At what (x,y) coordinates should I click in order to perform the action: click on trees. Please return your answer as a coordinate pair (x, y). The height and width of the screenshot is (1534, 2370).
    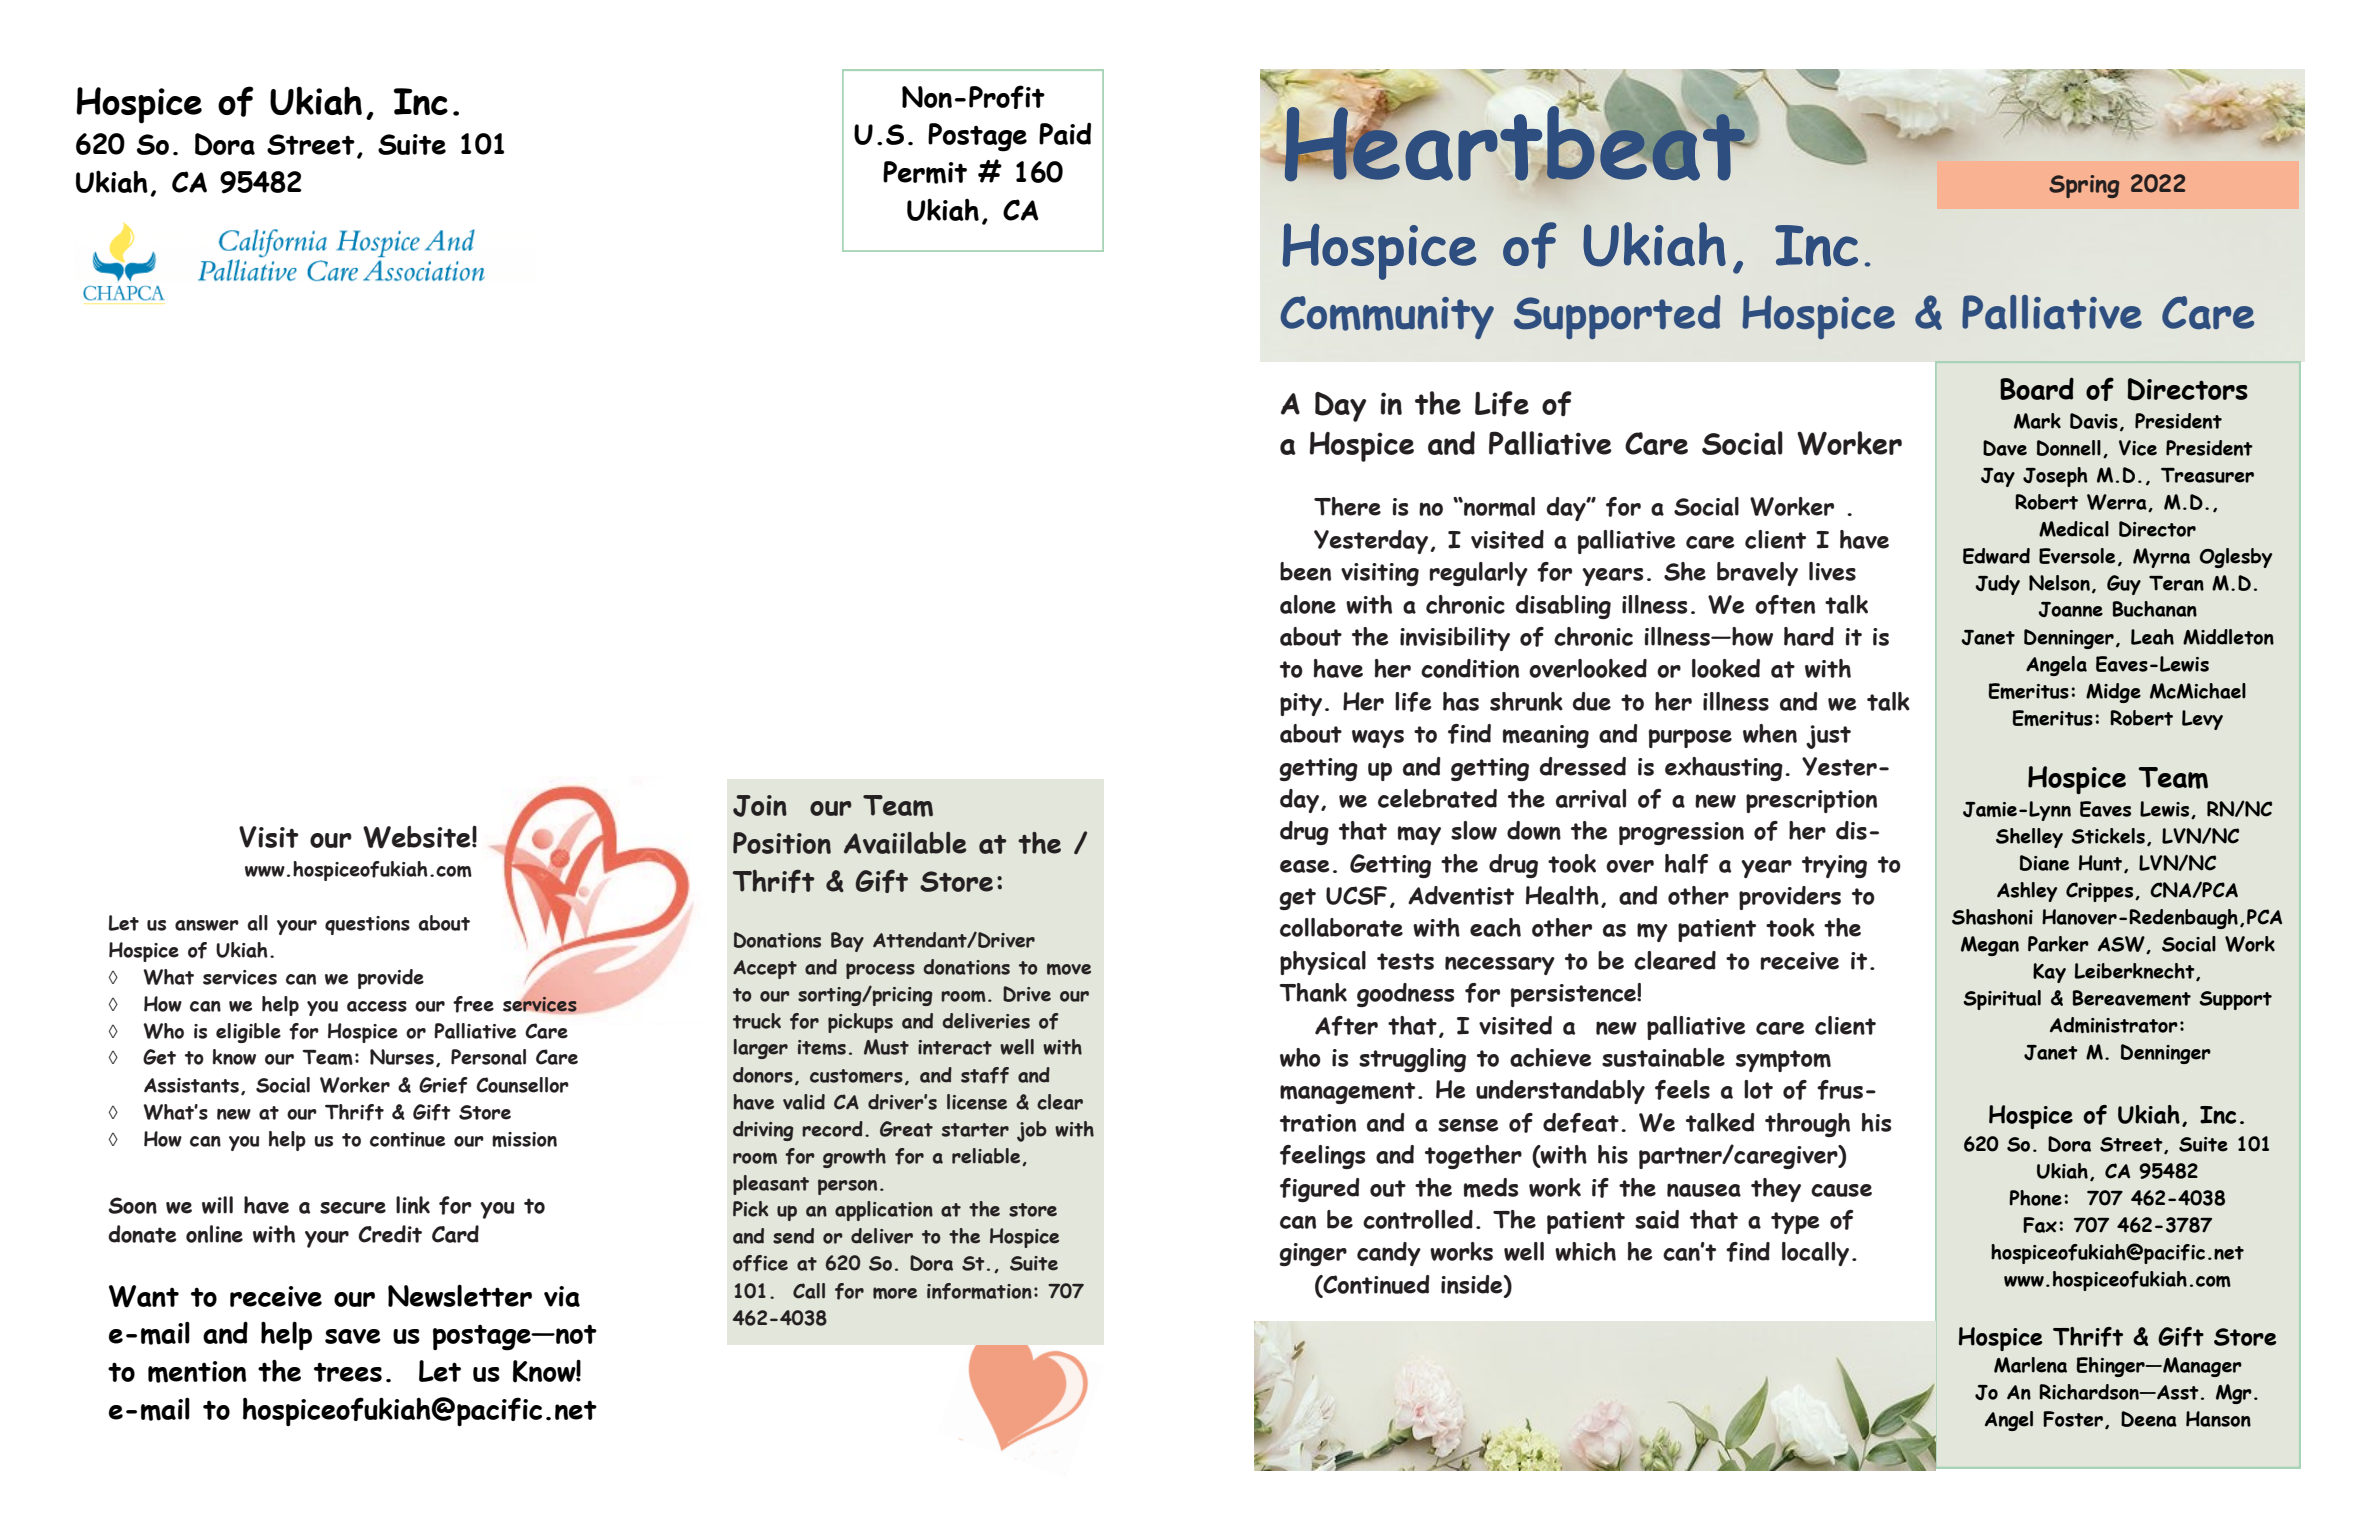
    Looking at the image, I should click on (348, 1372).
